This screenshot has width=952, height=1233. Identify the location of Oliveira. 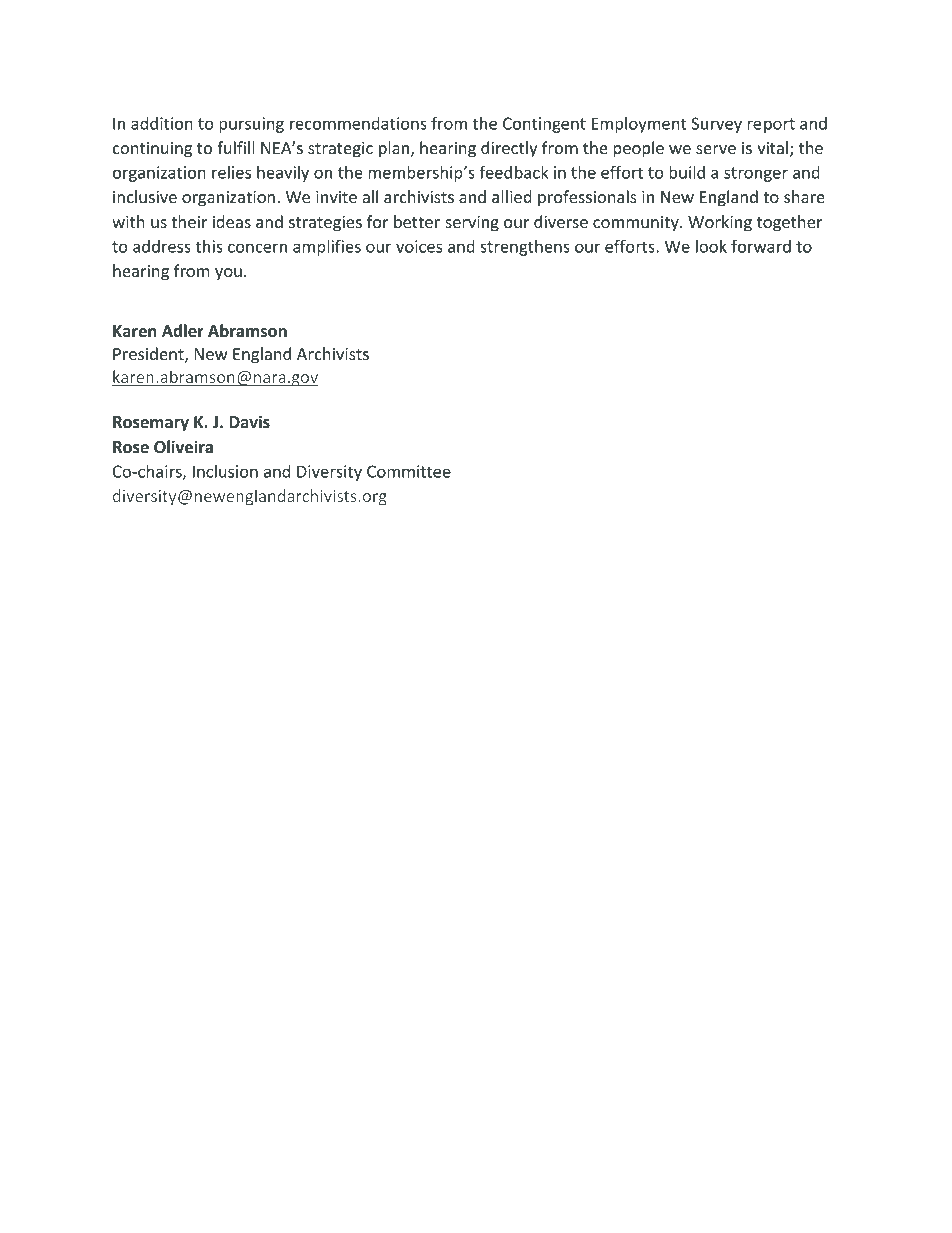
(183, 447).
